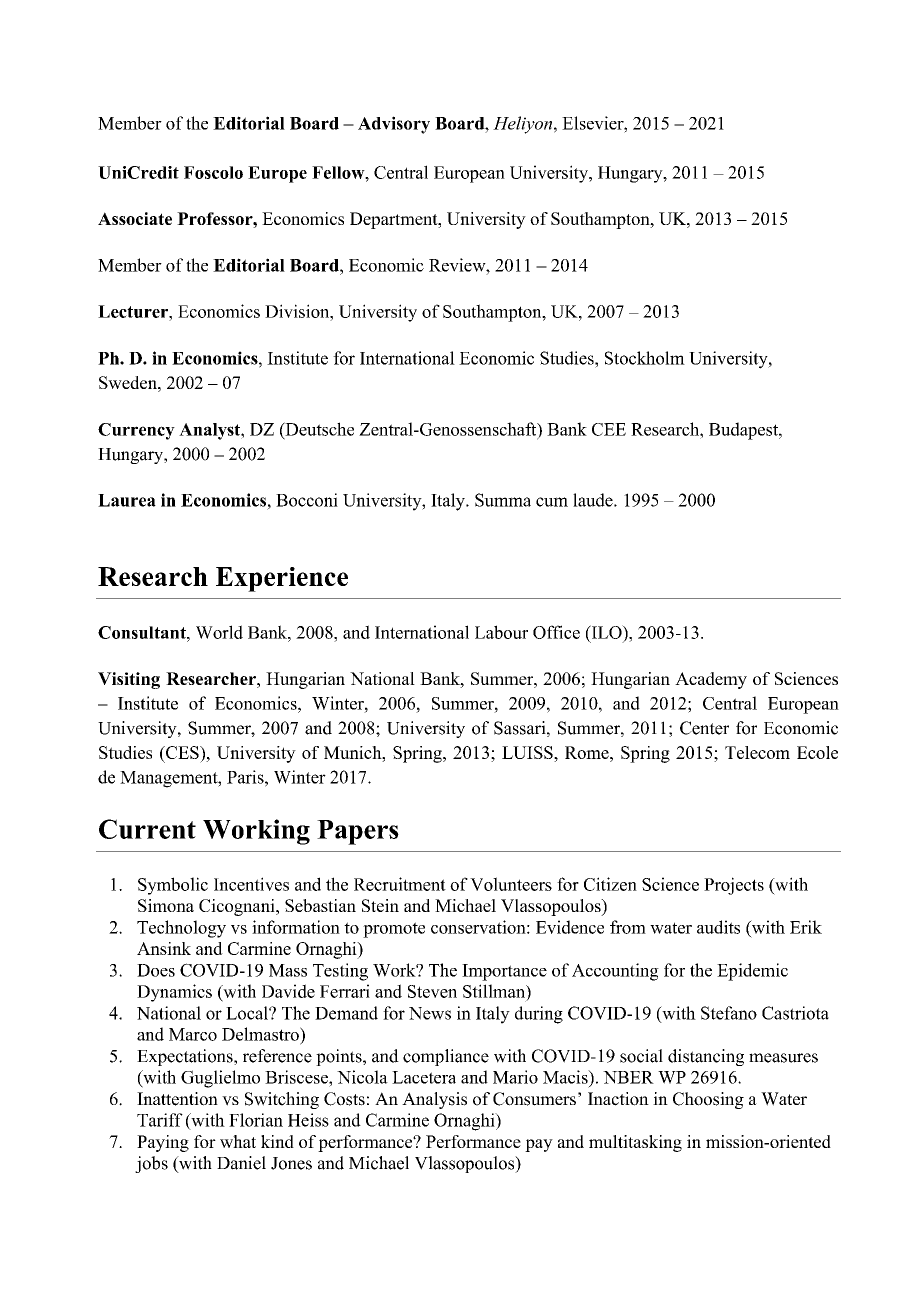 The image size is (924, 1308). What do you see at coordinates (434, 1100) in the screenshot?
I see `Analysis` at bounding box center [434, 1100].
